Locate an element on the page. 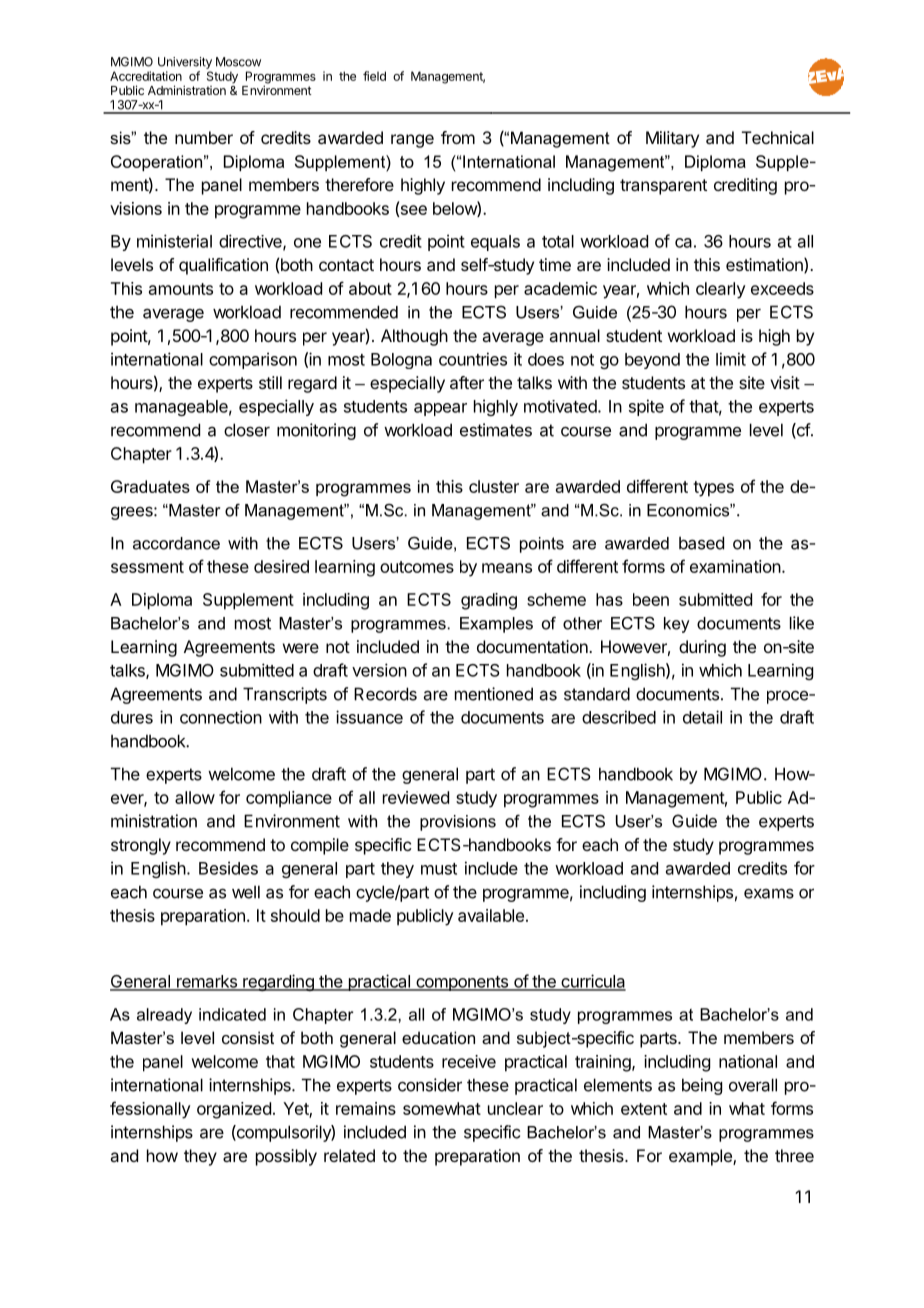  desired is located at coordinates (281, 566).
